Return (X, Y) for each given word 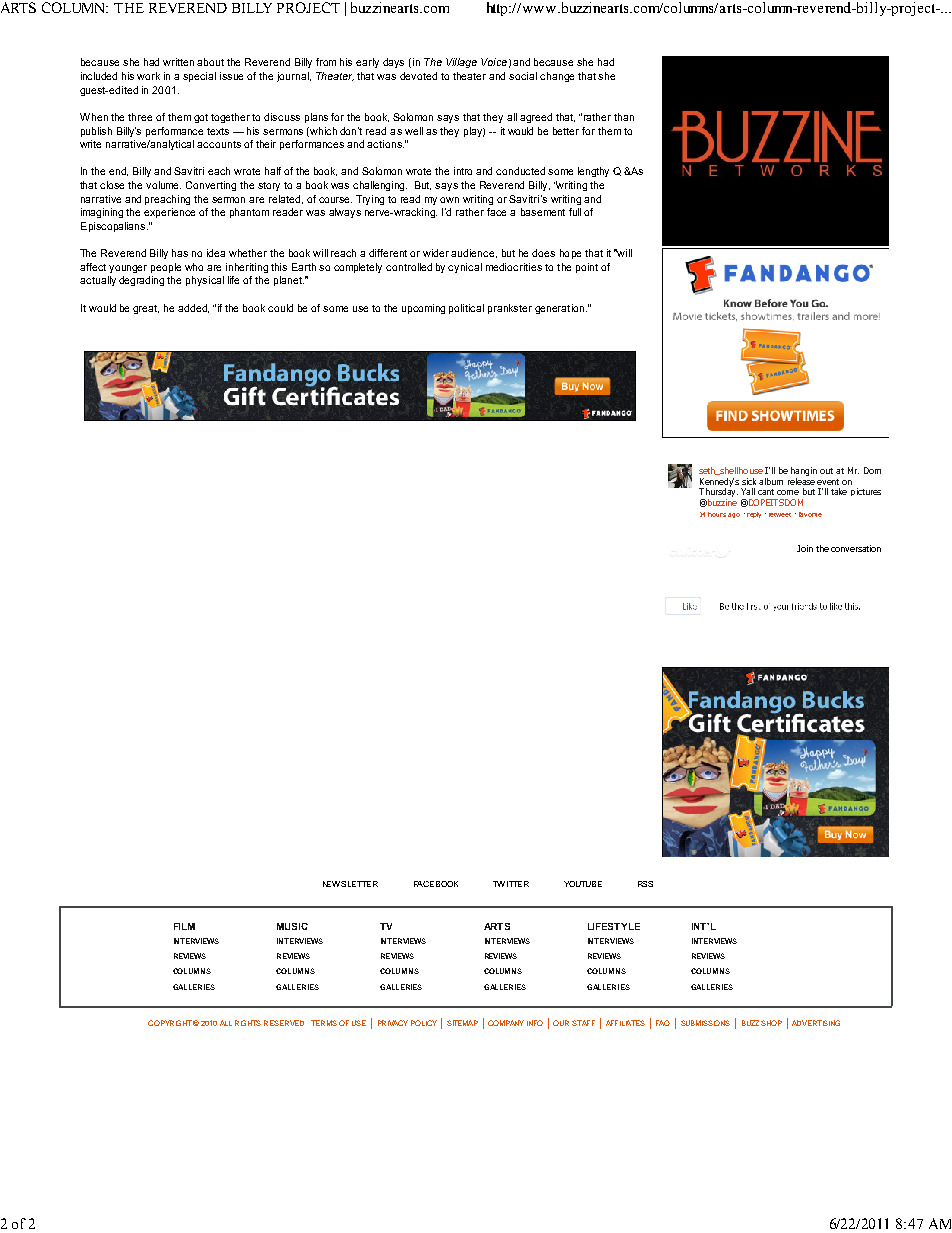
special (199, 77)
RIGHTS (248, 1023)
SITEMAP (462, 1023)
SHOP (771, 1023)
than (624, 117)
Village (461, 63)
